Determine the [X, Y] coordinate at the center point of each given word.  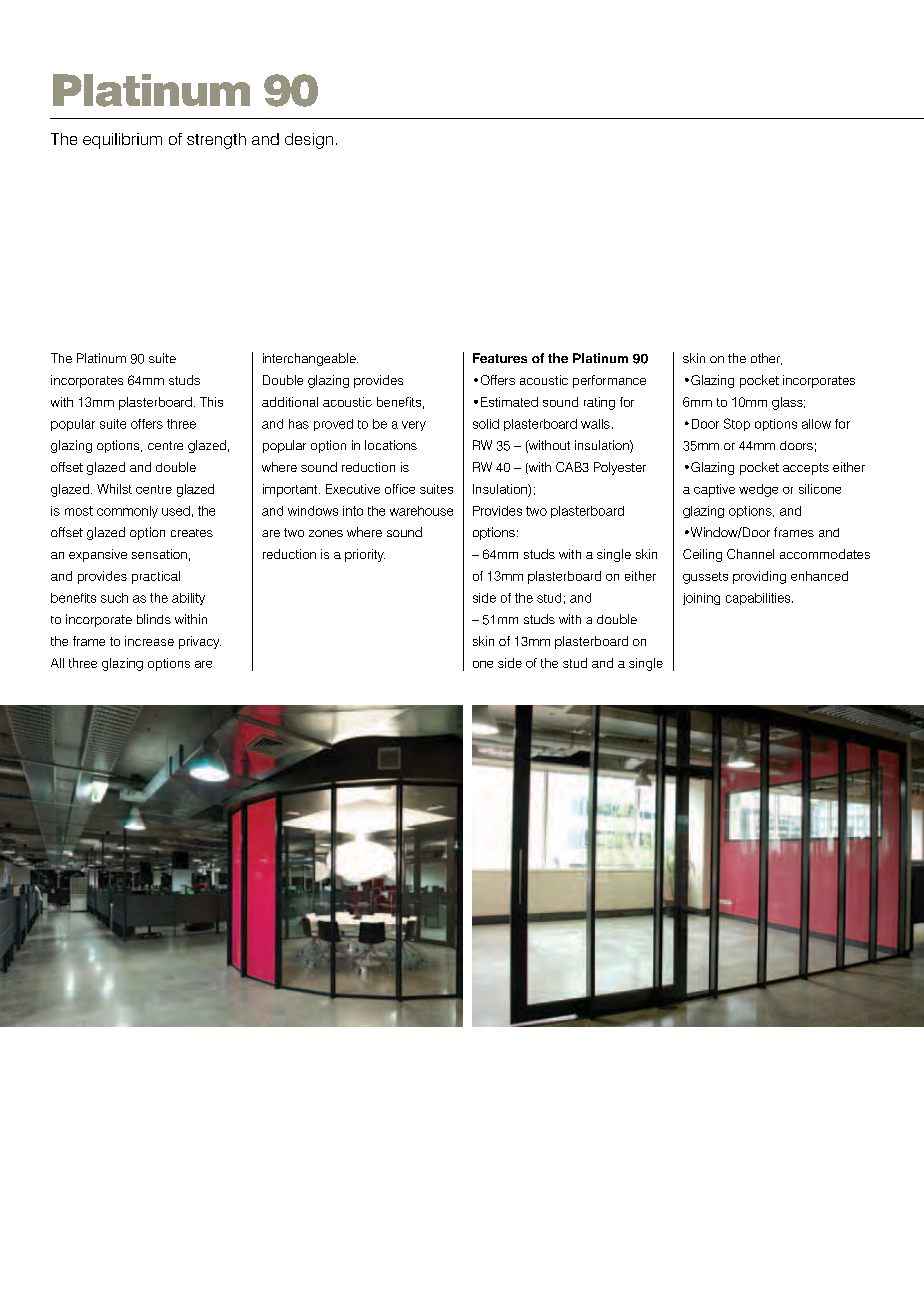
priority [365, 555]
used [176, 511]
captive [714, 490]
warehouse [421, 511]
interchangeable [310, 359]
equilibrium [122, 141]
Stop [737, 424]
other [766, 359]
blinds [154, 619]
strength [216, 141]
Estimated [509, 402]
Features [500, 358]
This [211, 402]
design [309, 141]
